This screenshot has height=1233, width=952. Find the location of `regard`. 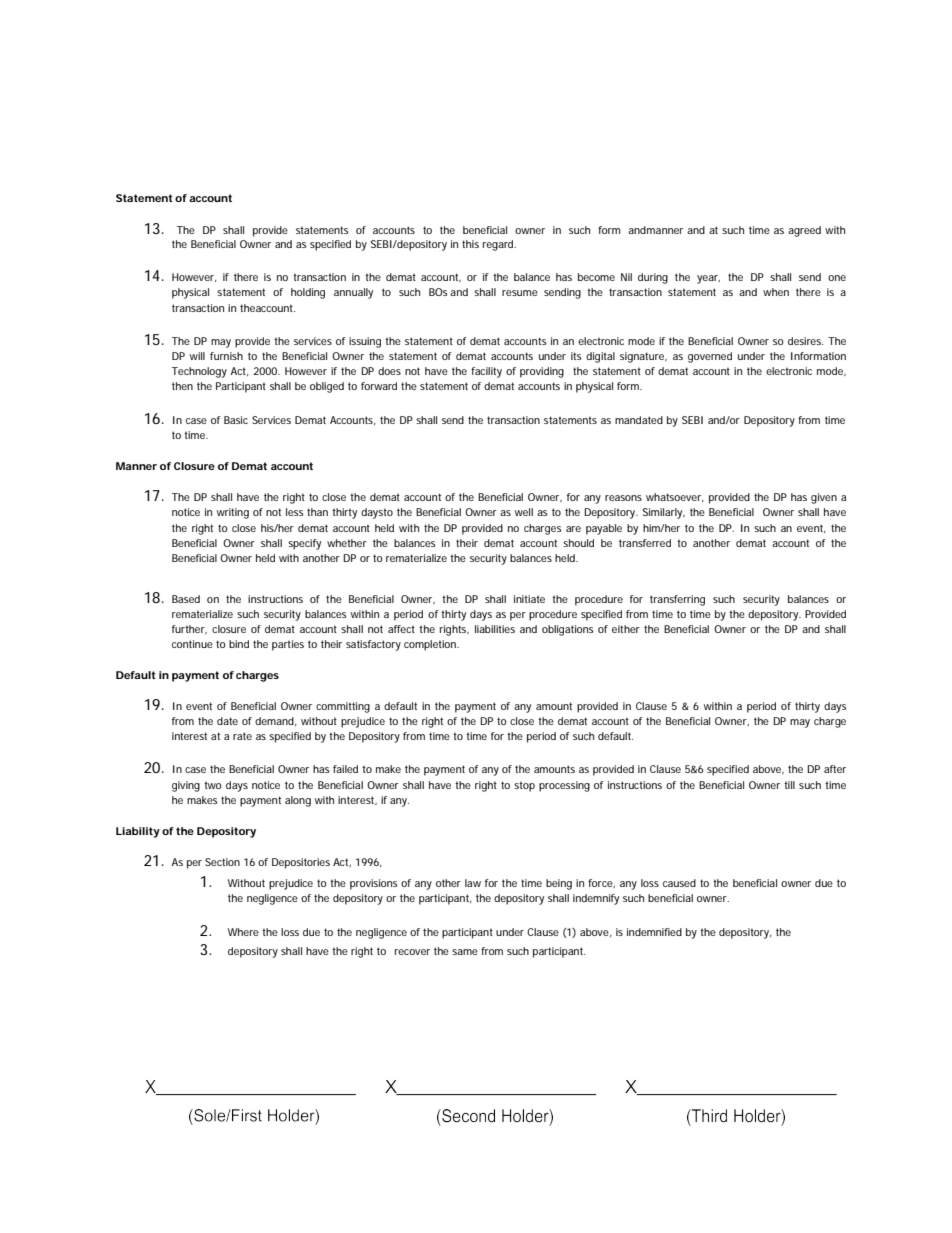

regard is located at coordinates (499, 245).
